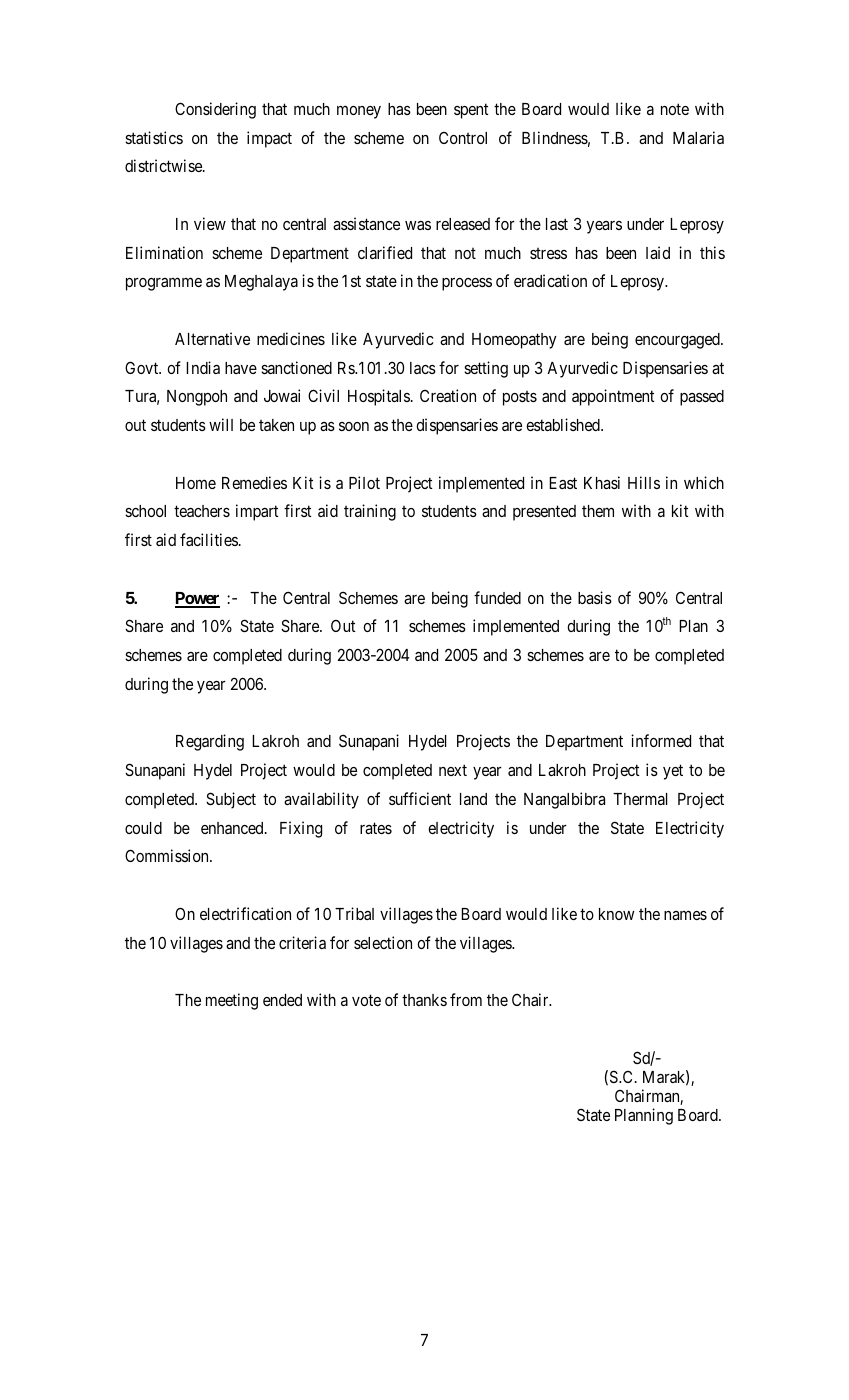 This screenshot has width=849, height=1400. What do you see at coordinates (423, 368) in the screenshot?
I see `lacs` at bounding box center [423, 368].
